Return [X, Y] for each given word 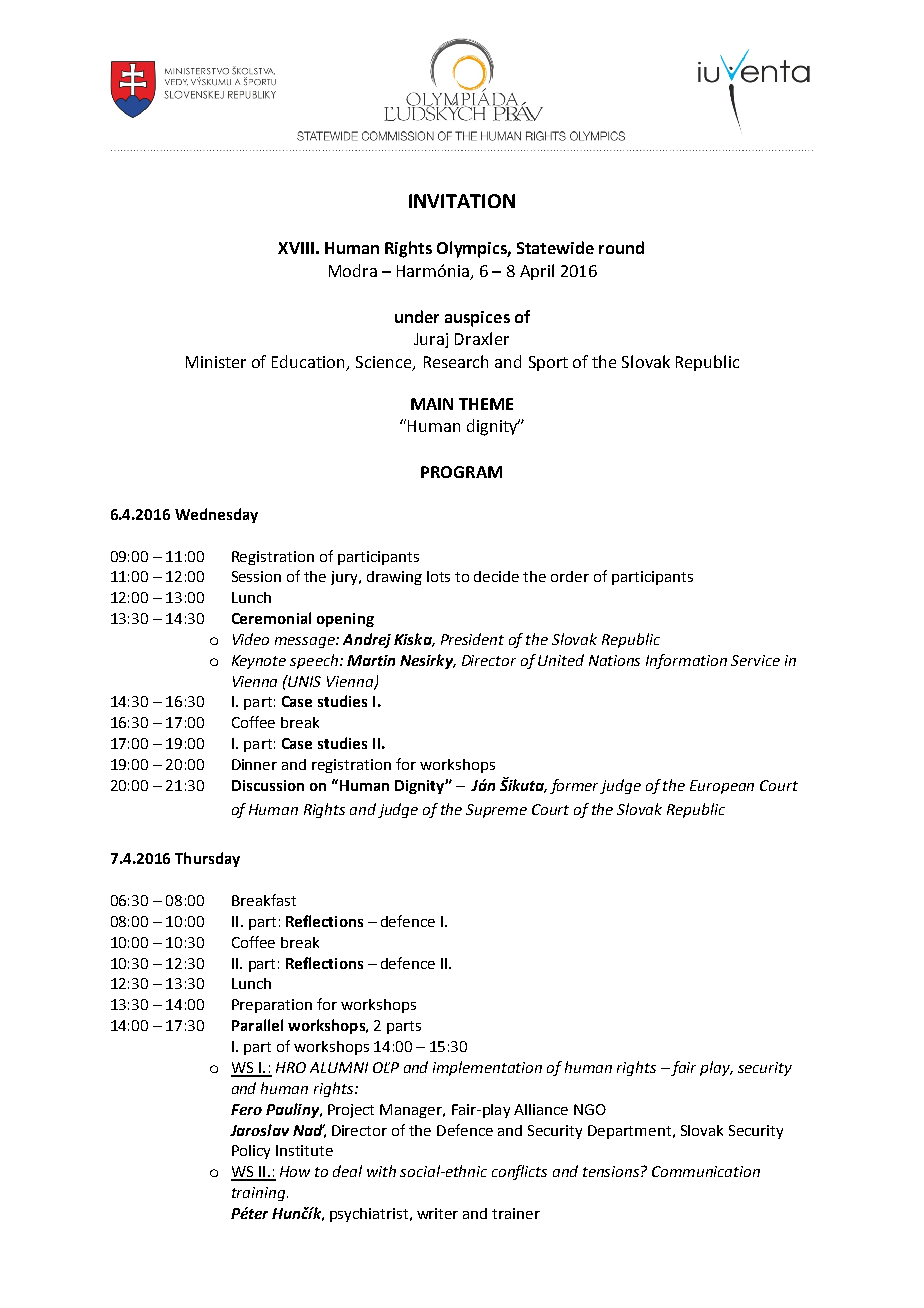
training [260, 1194]
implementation [487, 1068]
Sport [548, 363]
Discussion [268, 785]
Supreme [496, 811]
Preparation [272, 1006]
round [621, 247]
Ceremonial [271, 618]
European [722, 787]
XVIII [296, 248]
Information [686, 661]
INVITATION [462, 201]
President [472, 639]
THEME [486, 404]
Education [310, 363]
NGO [590, 1109]
